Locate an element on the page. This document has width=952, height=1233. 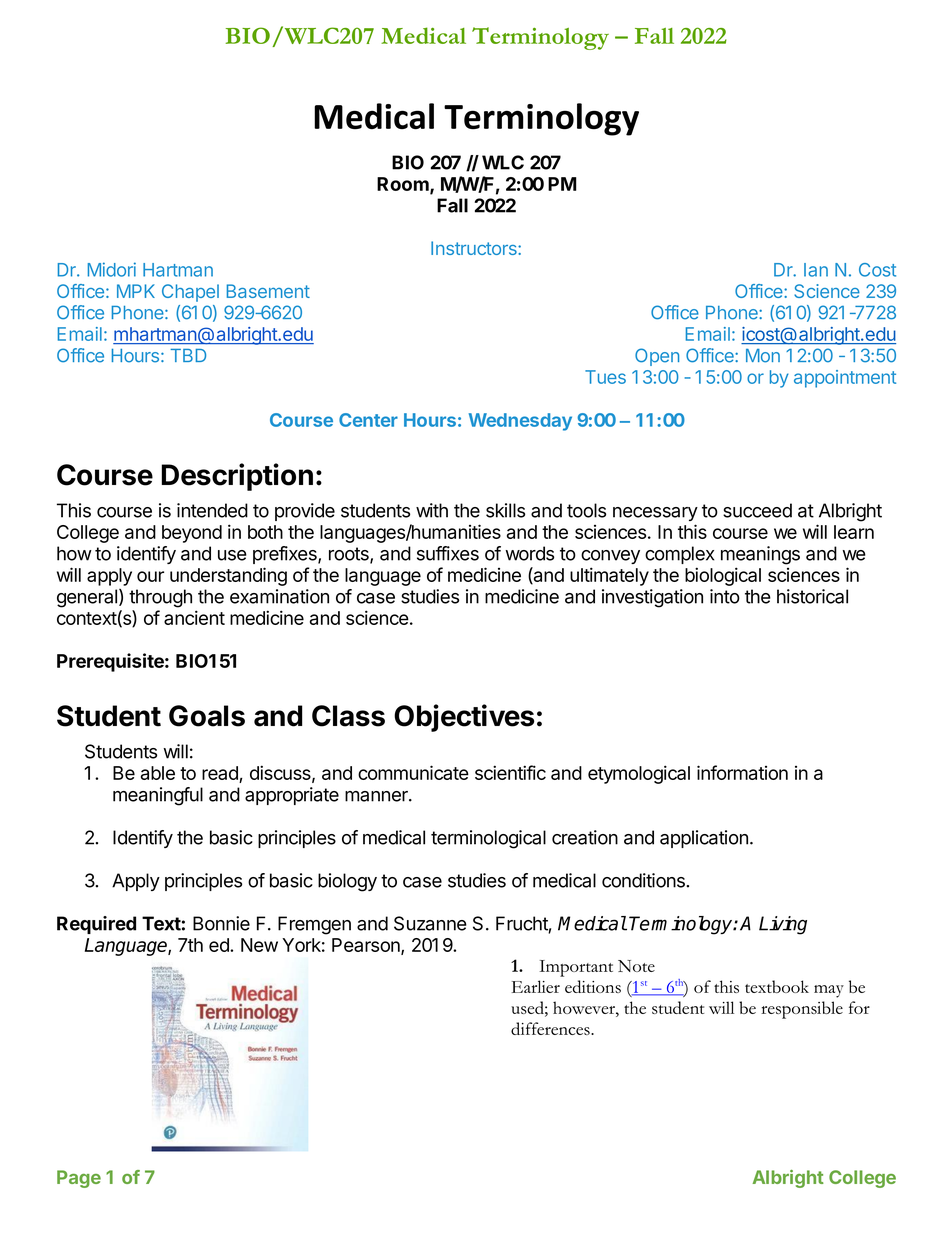
Midori is located at coordinates (112, 269).
